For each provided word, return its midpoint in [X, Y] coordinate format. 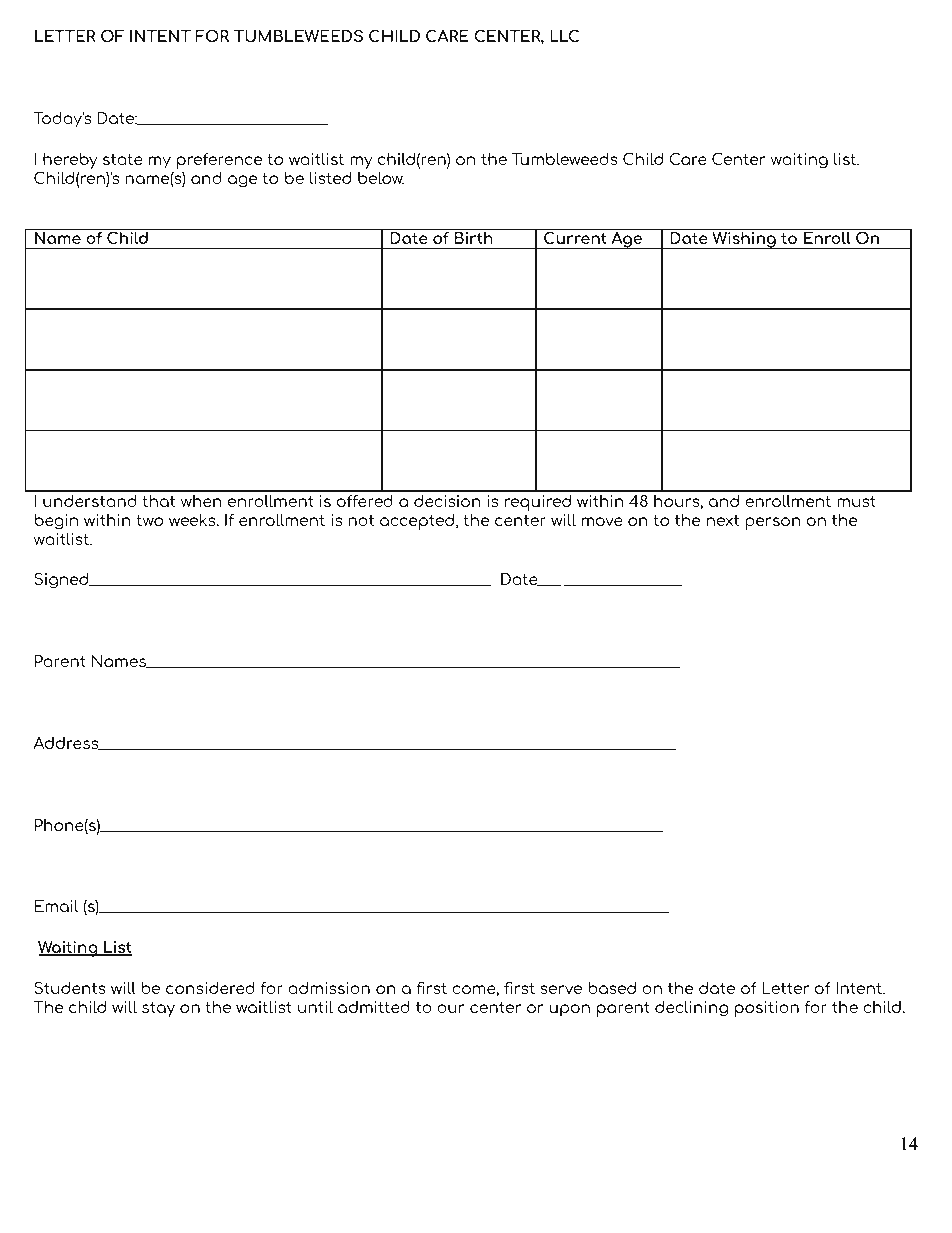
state [123, 159]
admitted [374, 1007]
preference [219, 161]
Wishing [744, 240]
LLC [564, 35]
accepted [417, 522]
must [856, 501]
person [773, 523]
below [381, 178]
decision [447, 501]
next [723, 520]
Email [56, 906]
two [149, 520]
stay [158, 1009]
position [767, 1009]
